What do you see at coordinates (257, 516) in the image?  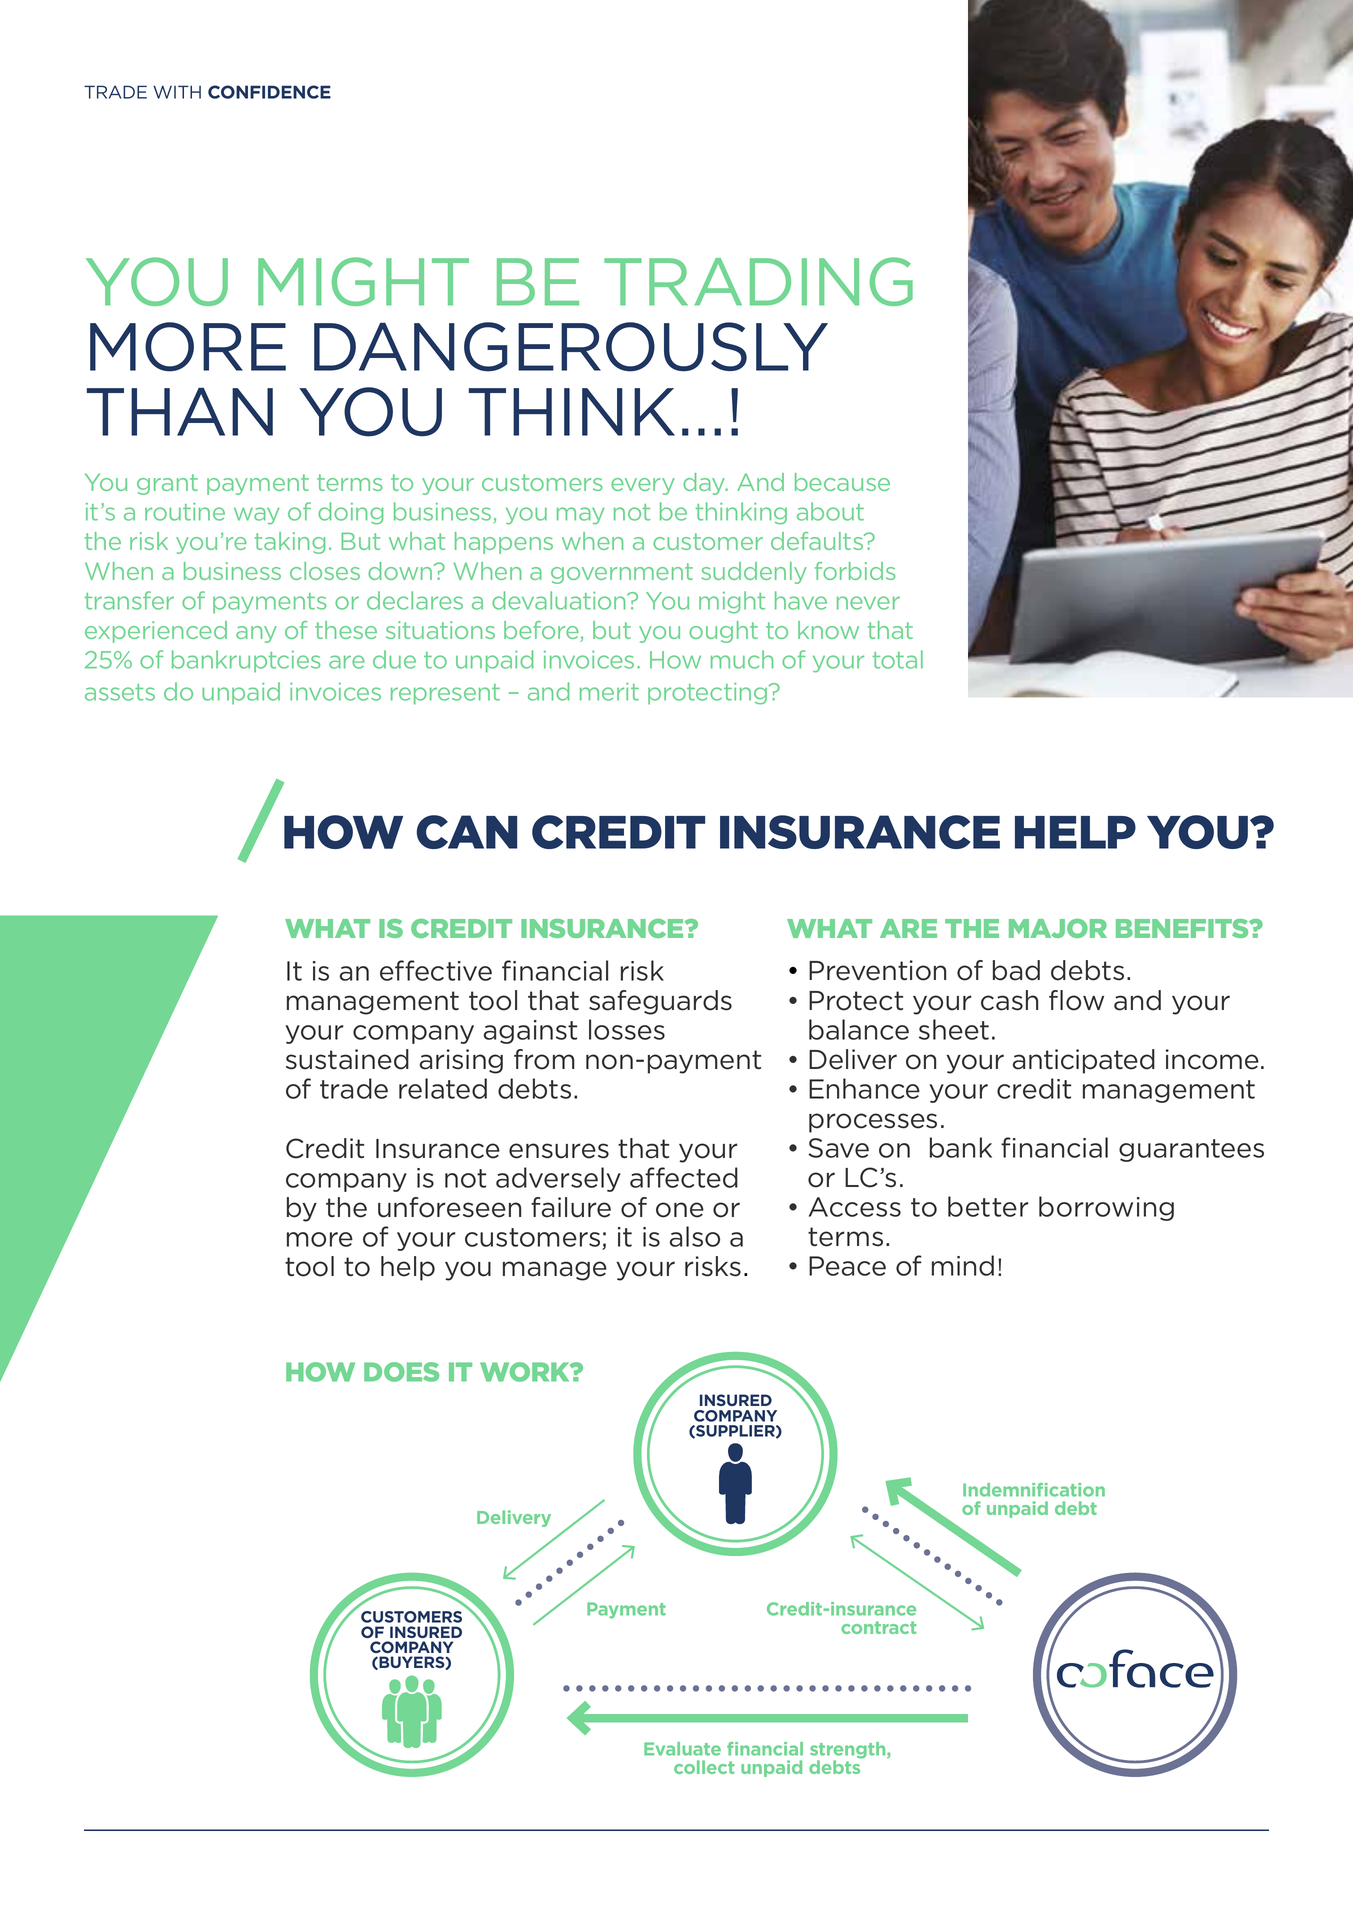 I see `way` at bounding box center [257, 516].
